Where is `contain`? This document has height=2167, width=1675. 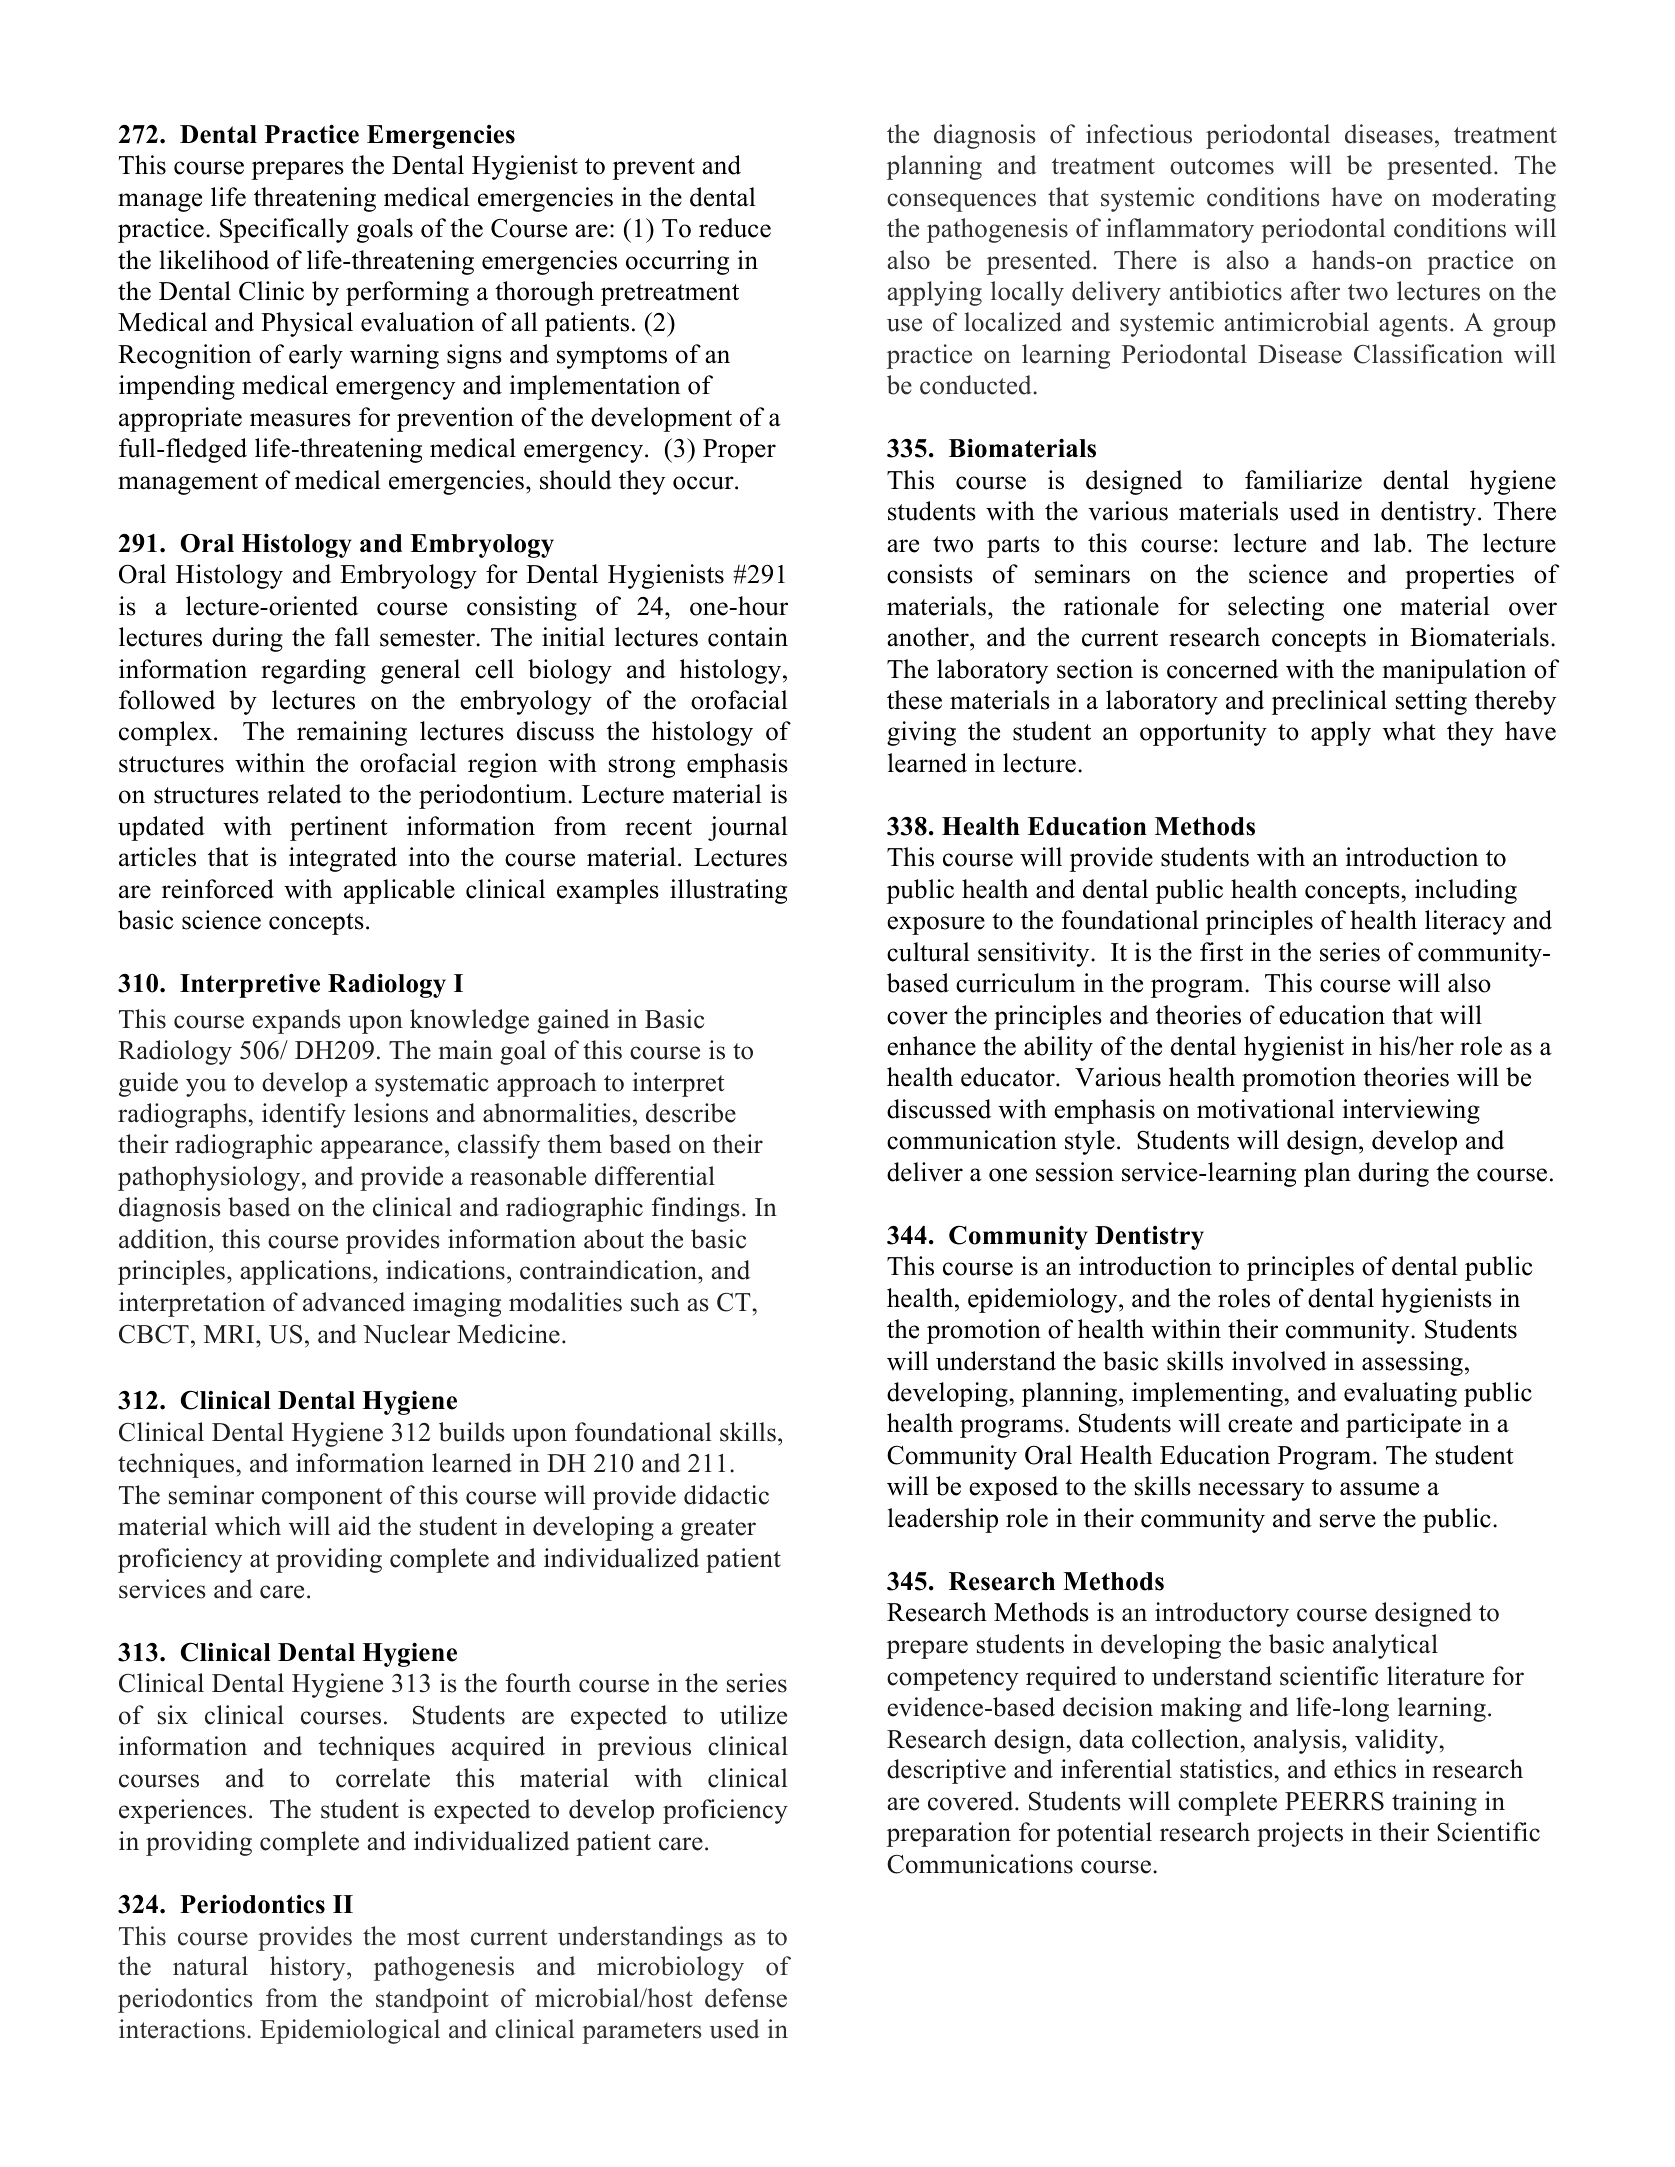 contain is located at coordinates (748, 637).
